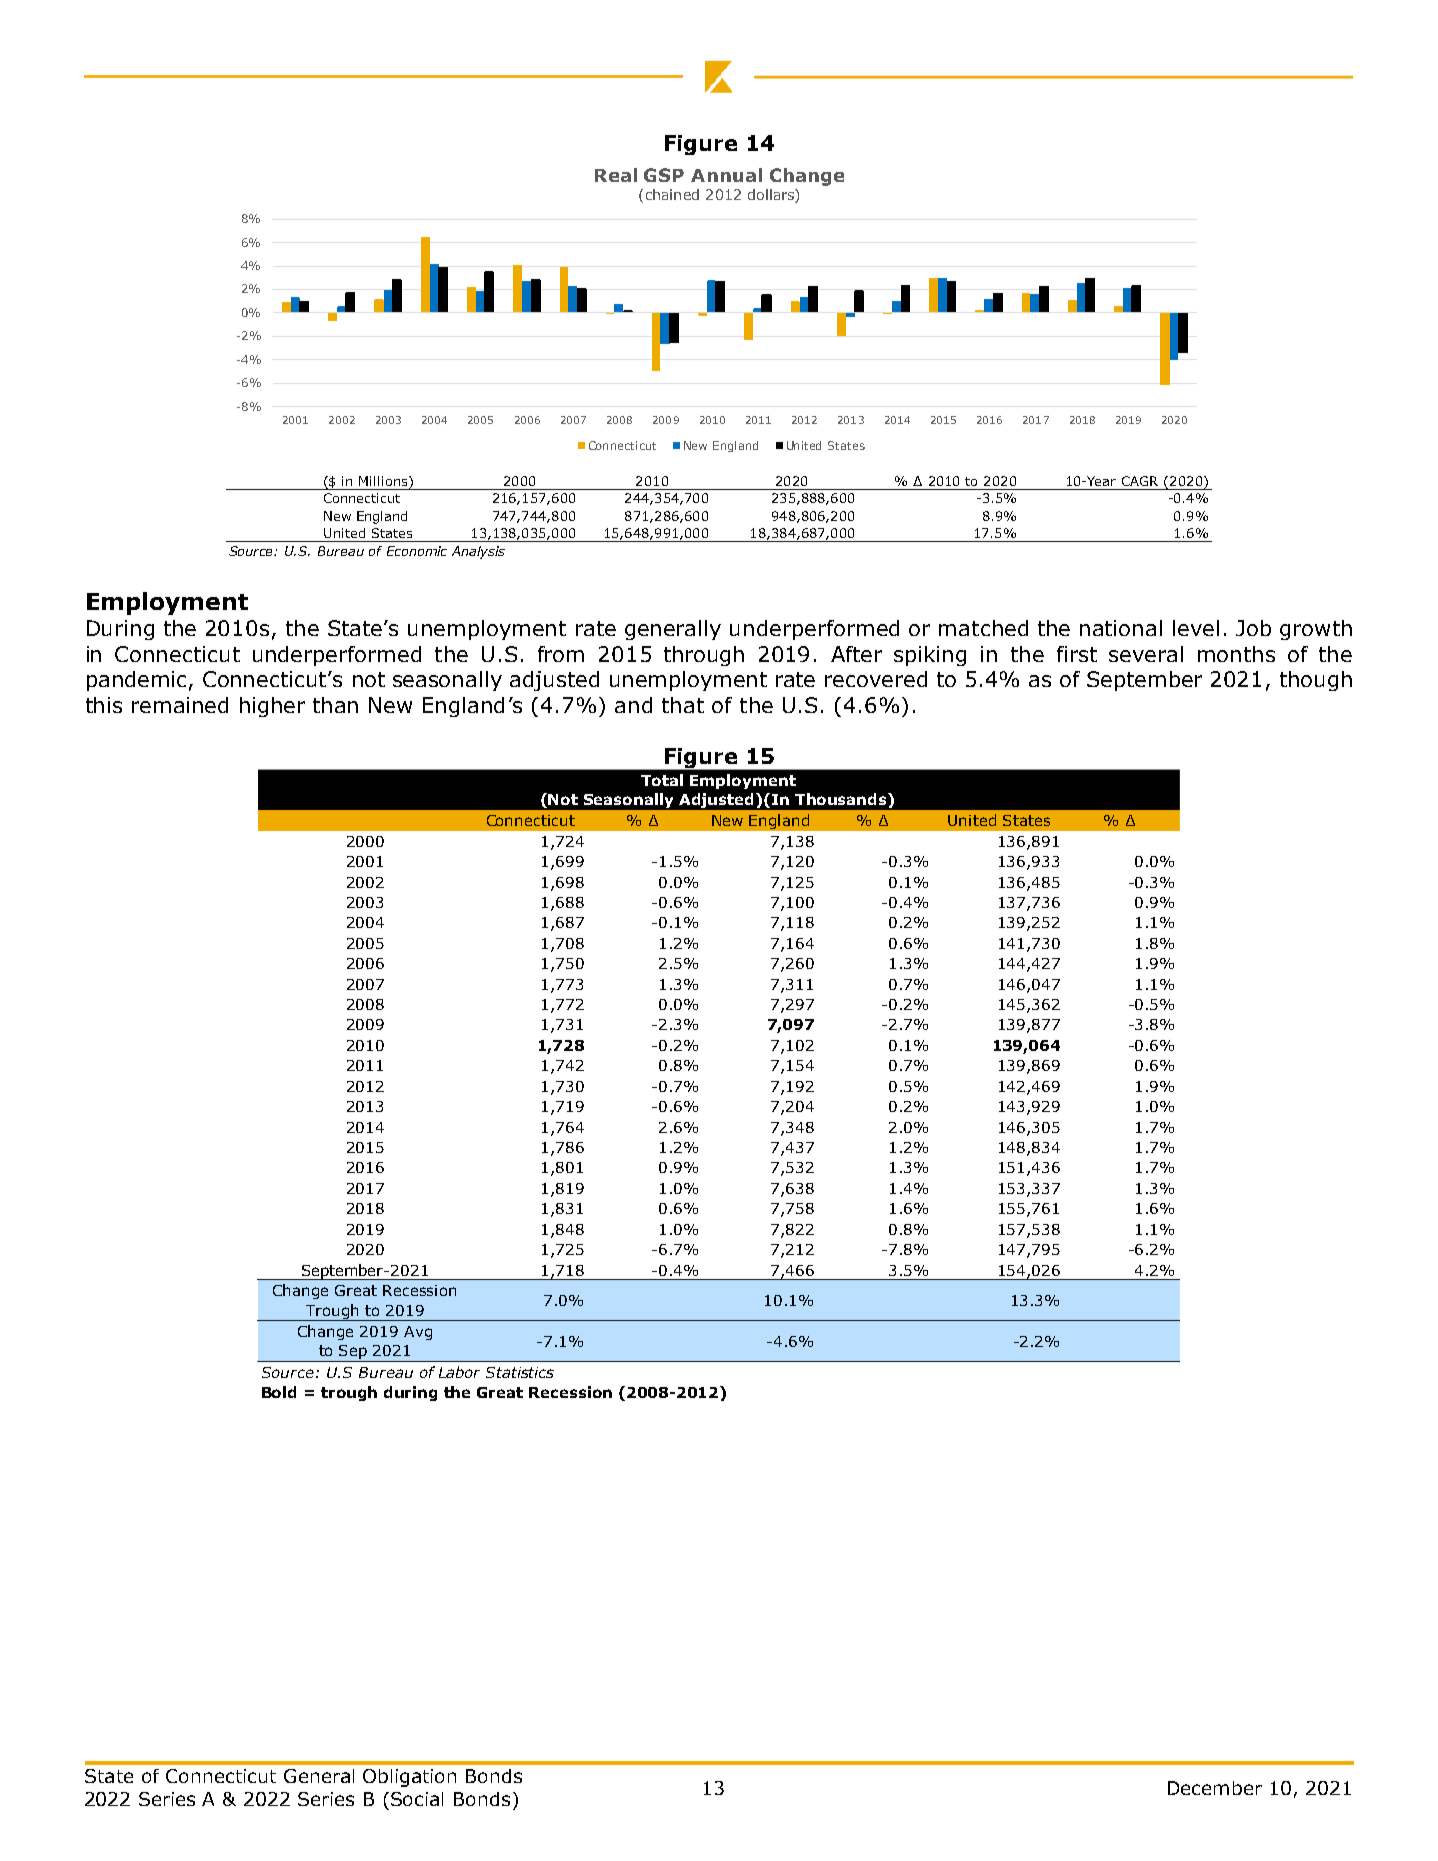  I want to click on through, so click(704, 656).
